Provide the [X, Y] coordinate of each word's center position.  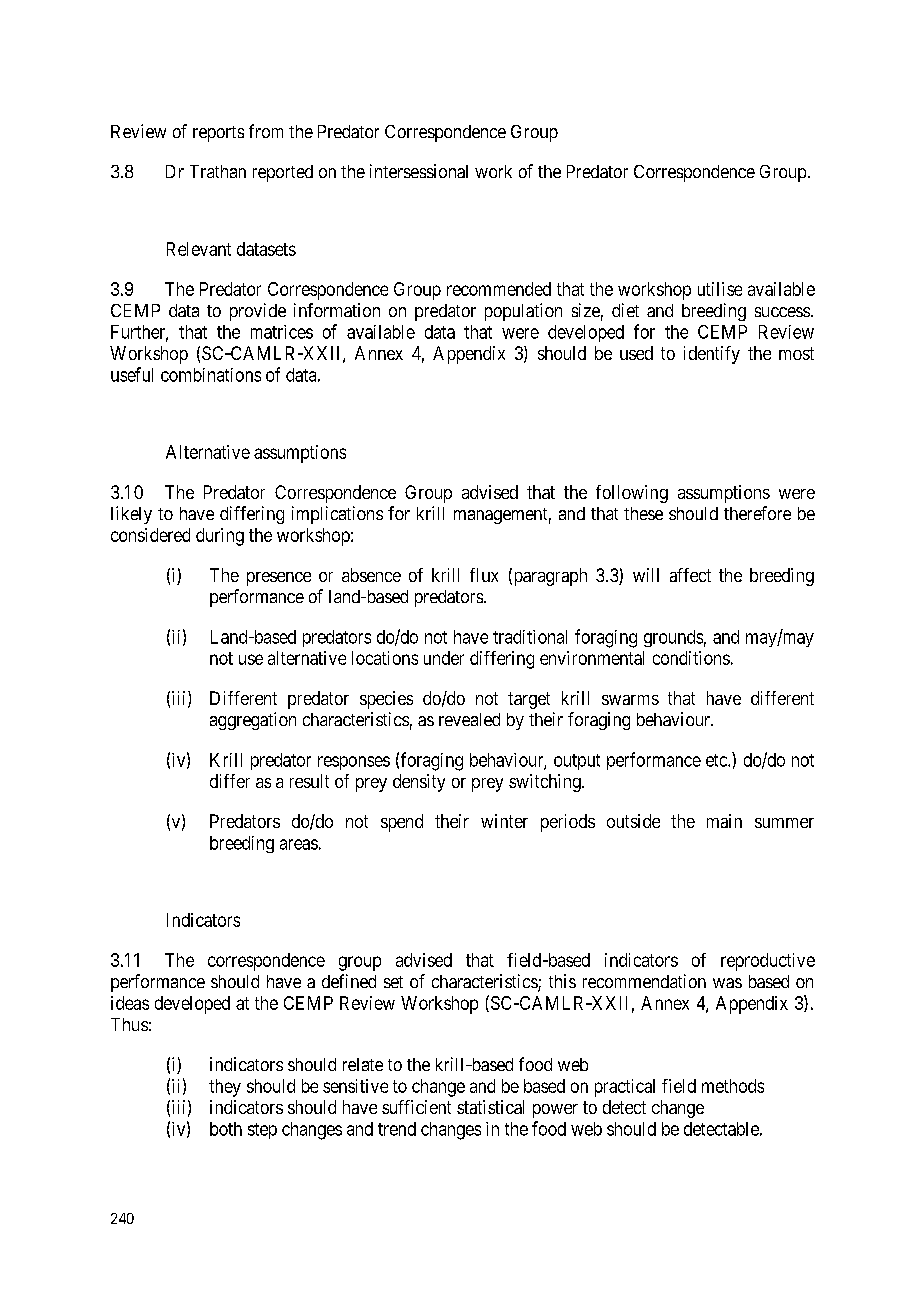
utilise [720, 289]
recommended [499, 289]
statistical [490, 1107]
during [220, 537]
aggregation [253, 721]
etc [717, 760]
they [225, 1088]
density [419, 783]
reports [218, 134]
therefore [757, 513]
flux [484, 575]
